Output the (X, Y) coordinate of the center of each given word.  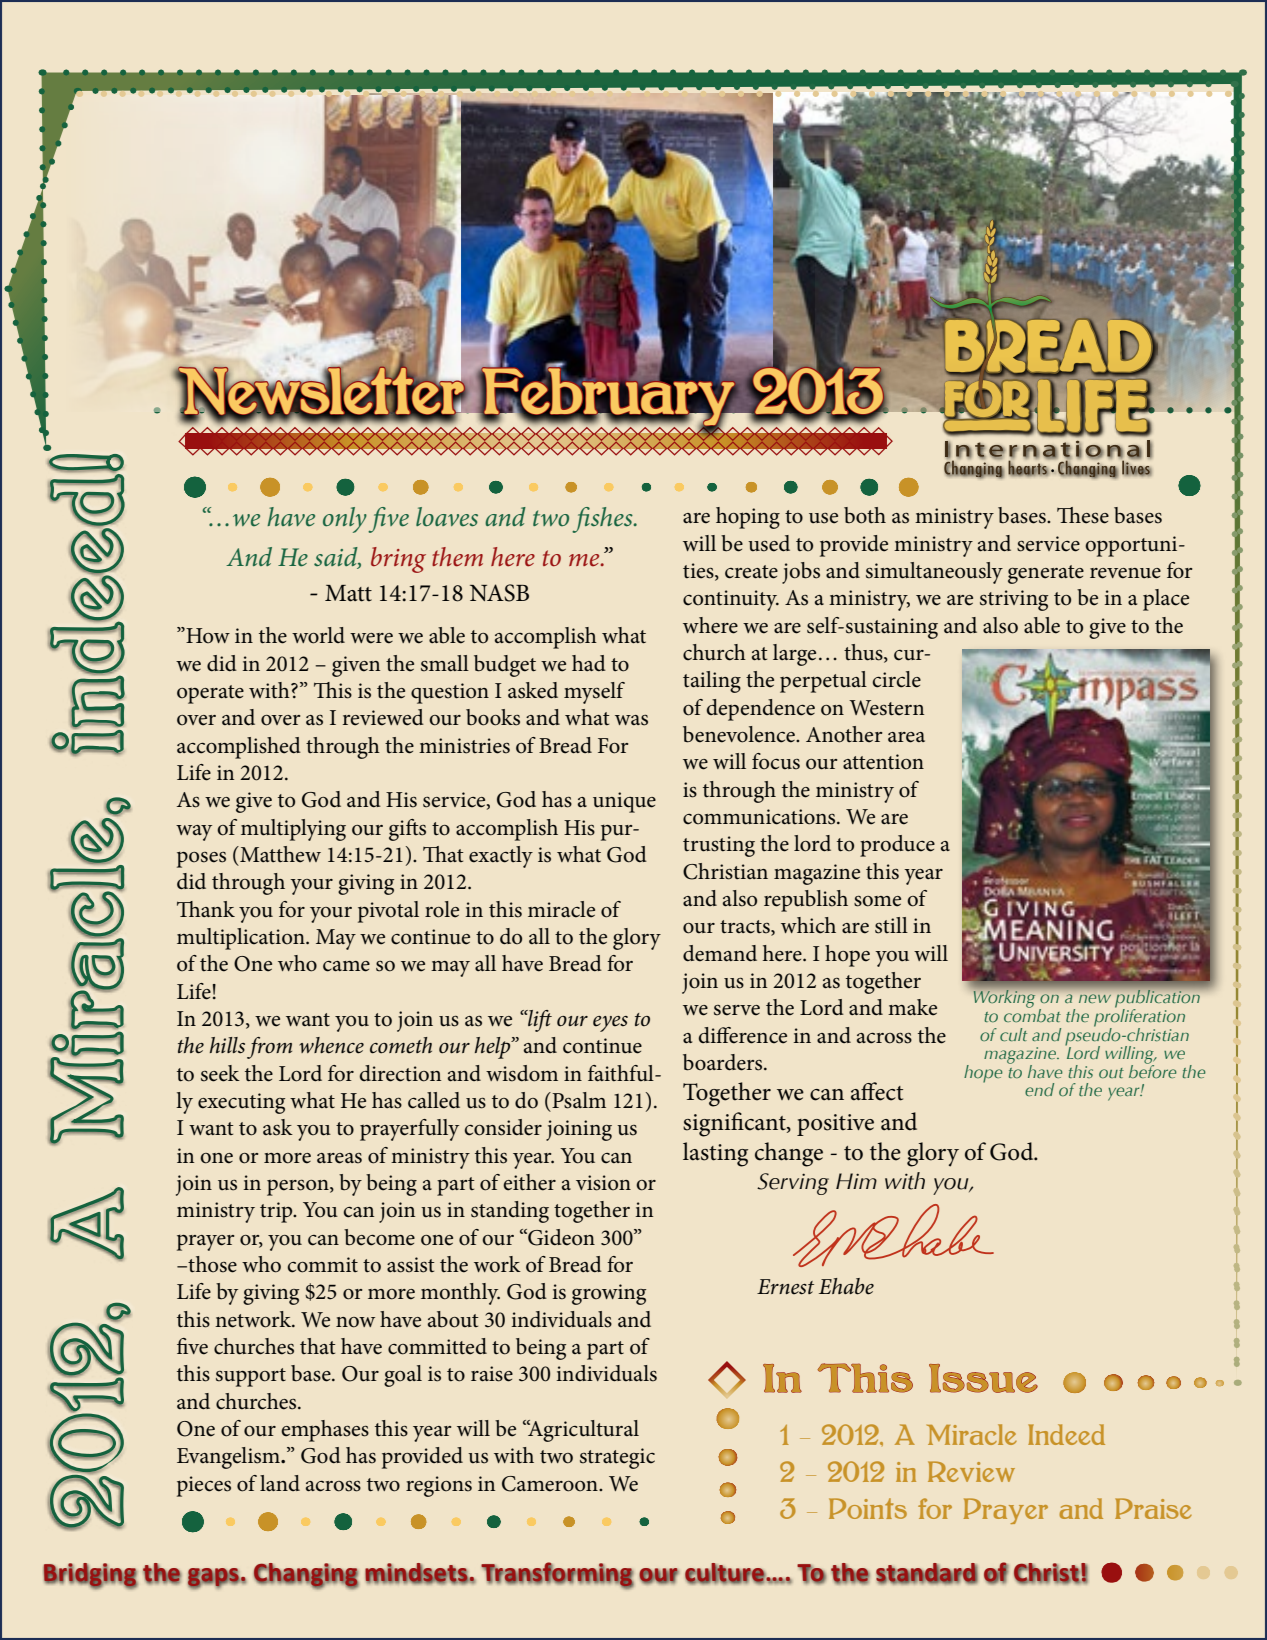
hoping (748, 518)
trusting (719, 846)
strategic (617, 1458)
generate (1046, 574)
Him (856, 1181)
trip (277, 1212)
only (345, 520)
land (280, 1483)
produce (897, 846)
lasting (715, 1154)
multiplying (293, 830)
